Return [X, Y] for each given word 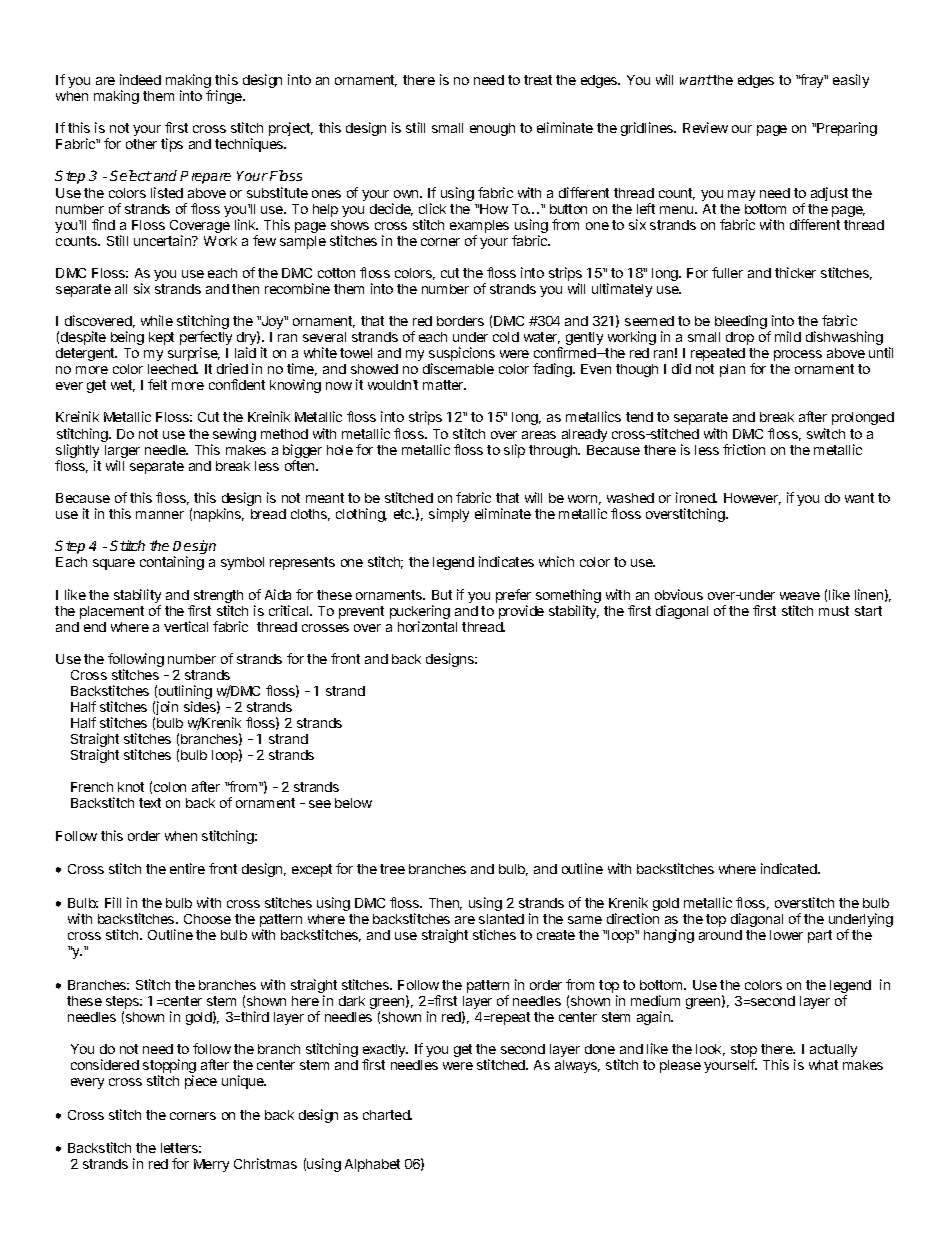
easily [851, 81]
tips [172, 145]
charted [387, 1115]
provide [521, 612]
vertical [186, 626]
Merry [211, 1165]
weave [800, 596]
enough [492, 129]
